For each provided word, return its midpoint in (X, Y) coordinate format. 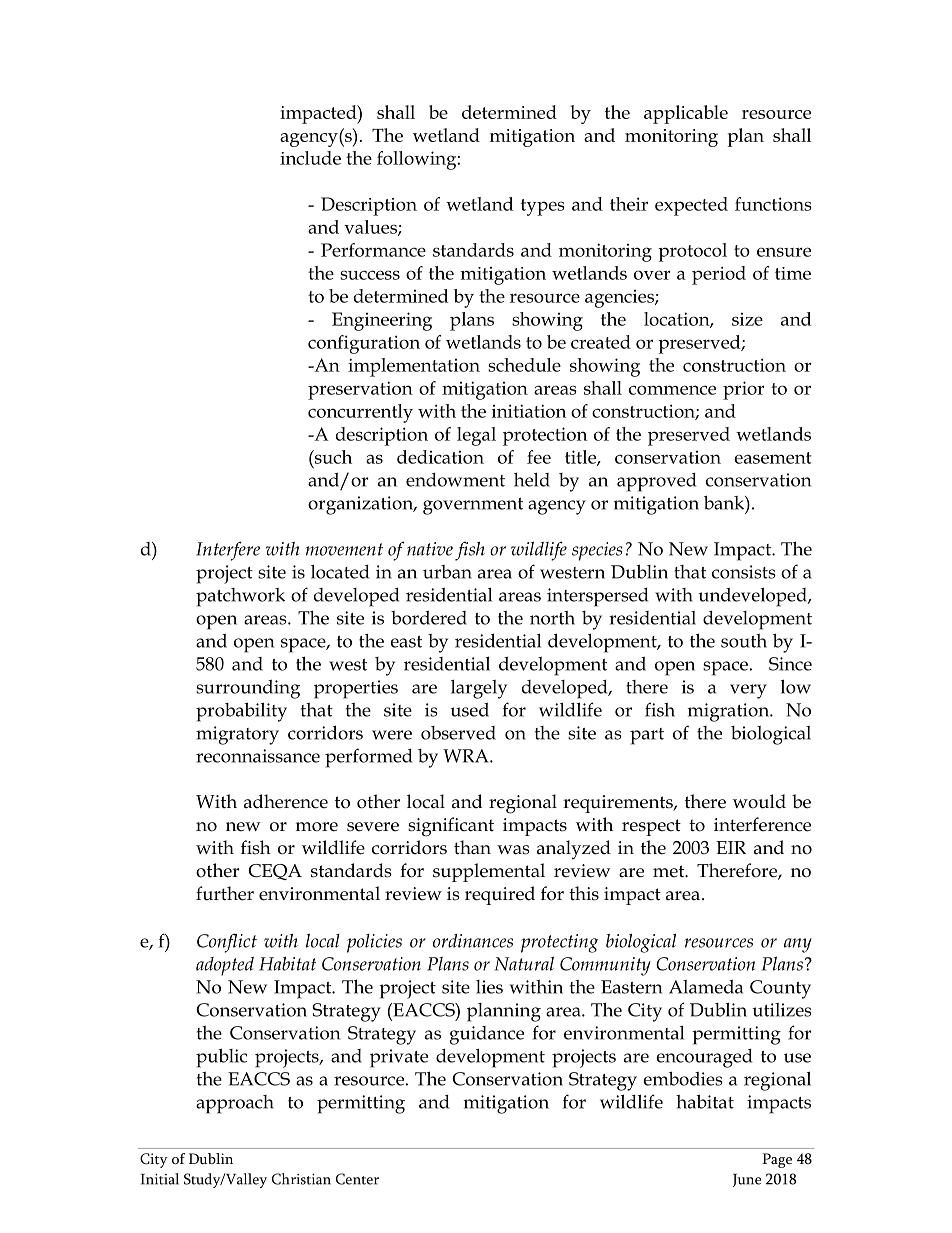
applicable (686, 114)
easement (773, 458)
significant (451, 827)
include (310, 158)
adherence (286, 801)
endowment (455, 480)
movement (344, 549)
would (759, 801)
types (543, 207)
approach (235, 1104)
